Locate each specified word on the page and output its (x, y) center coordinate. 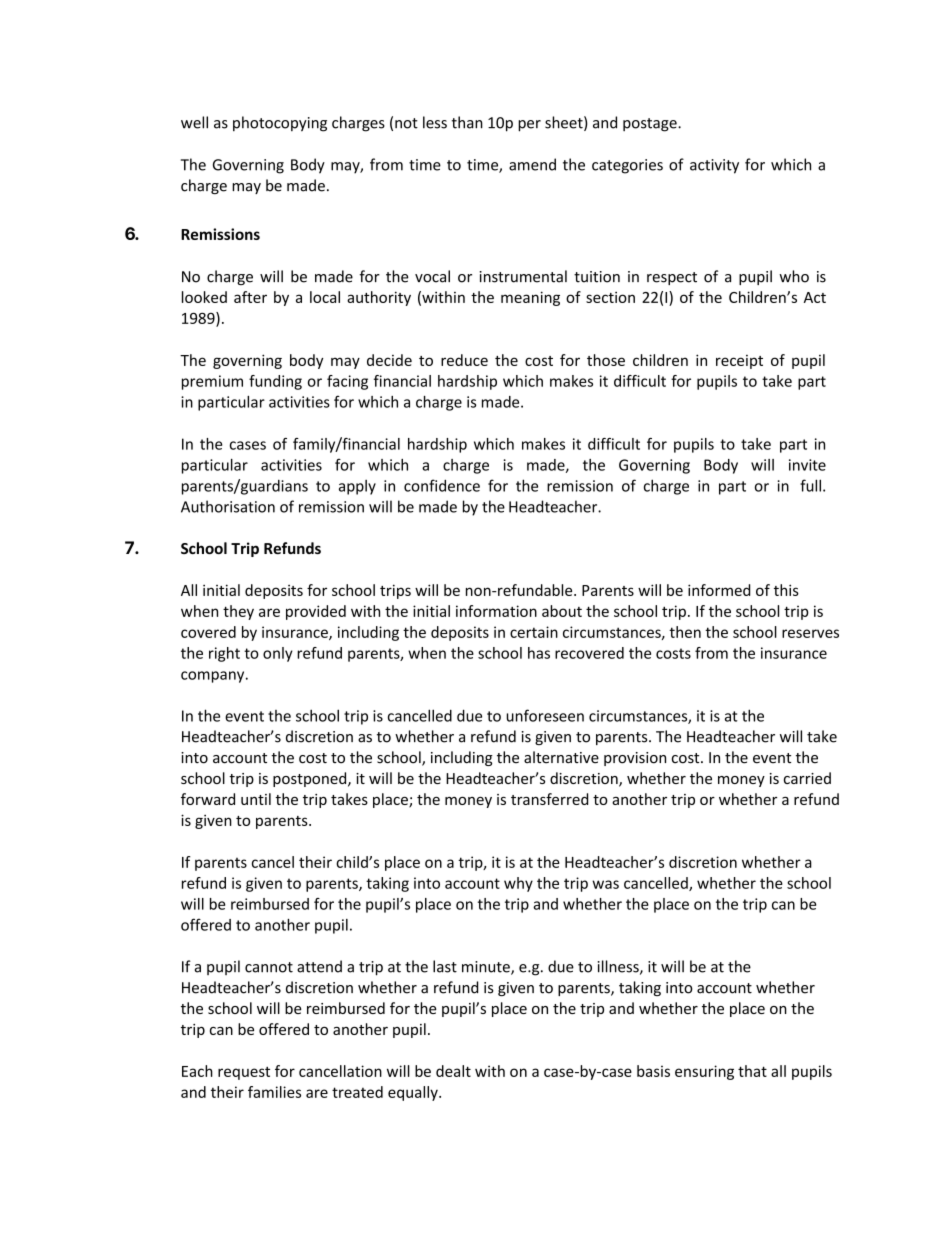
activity (714, 166)
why (518, 884)
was (605, 884)
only (278, 654)
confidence (442, 485)
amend (532, 164)
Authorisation (228, 506)
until (256, 799)
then (685, 632)
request (244, 1073)
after (250, 297)
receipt (739, 362)
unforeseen (545, 715)
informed (719, 590)
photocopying (280, 124)
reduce (464, 360)
